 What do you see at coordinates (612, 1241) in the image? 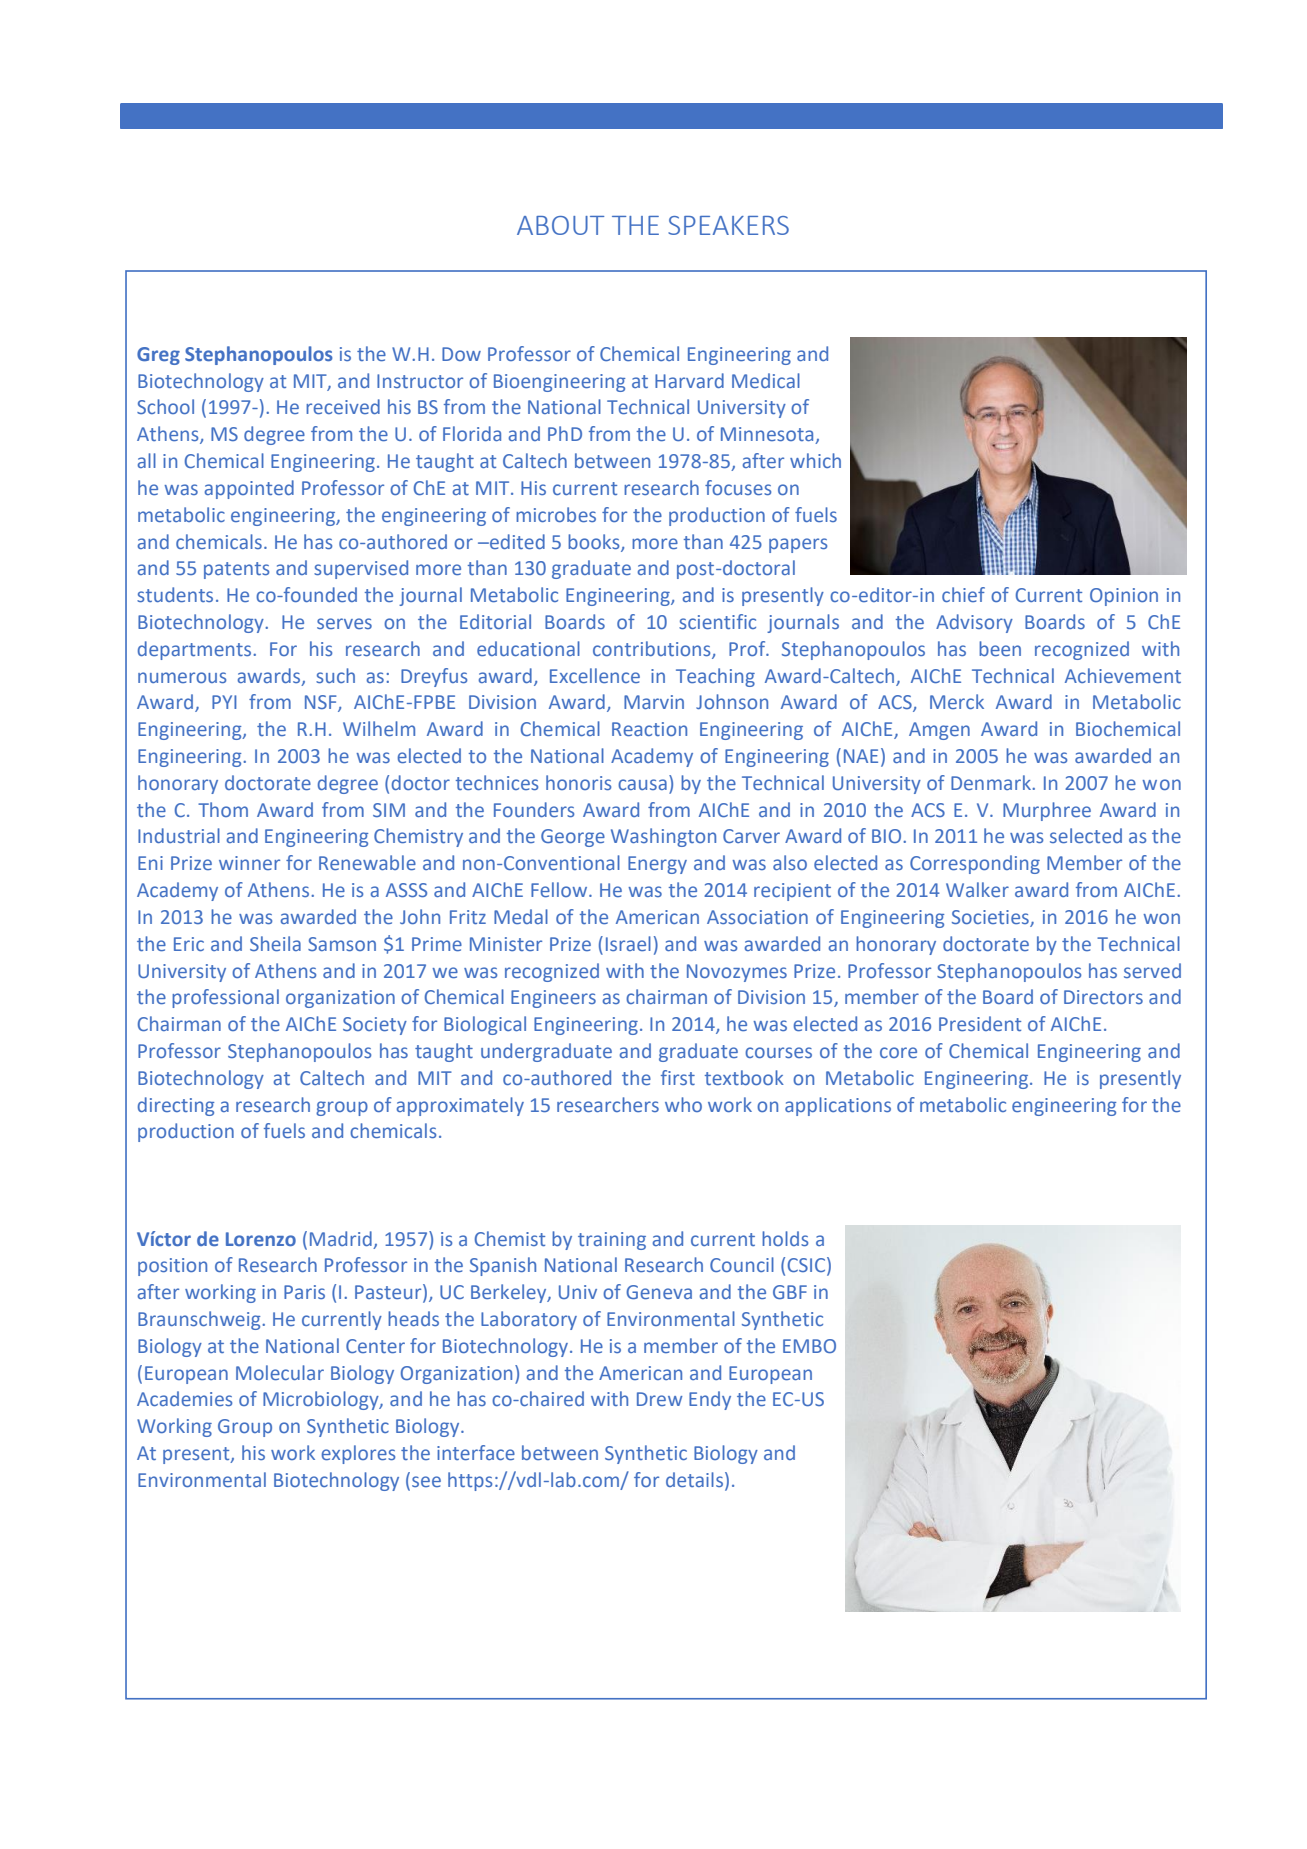
I see `training` at bounding box center [612, 1241].
